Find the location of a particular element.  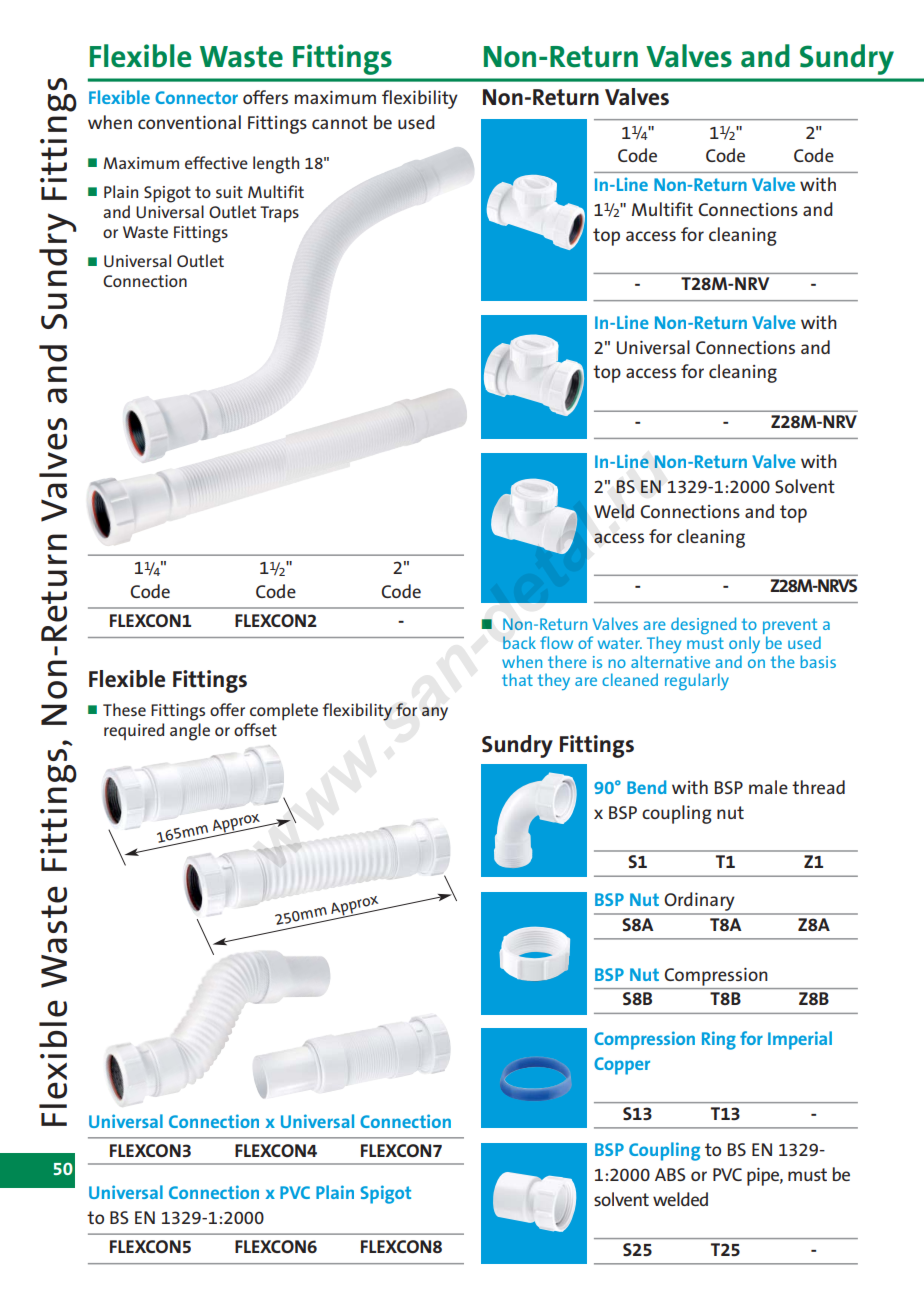

conventional is located at coordinates (189, 122).
